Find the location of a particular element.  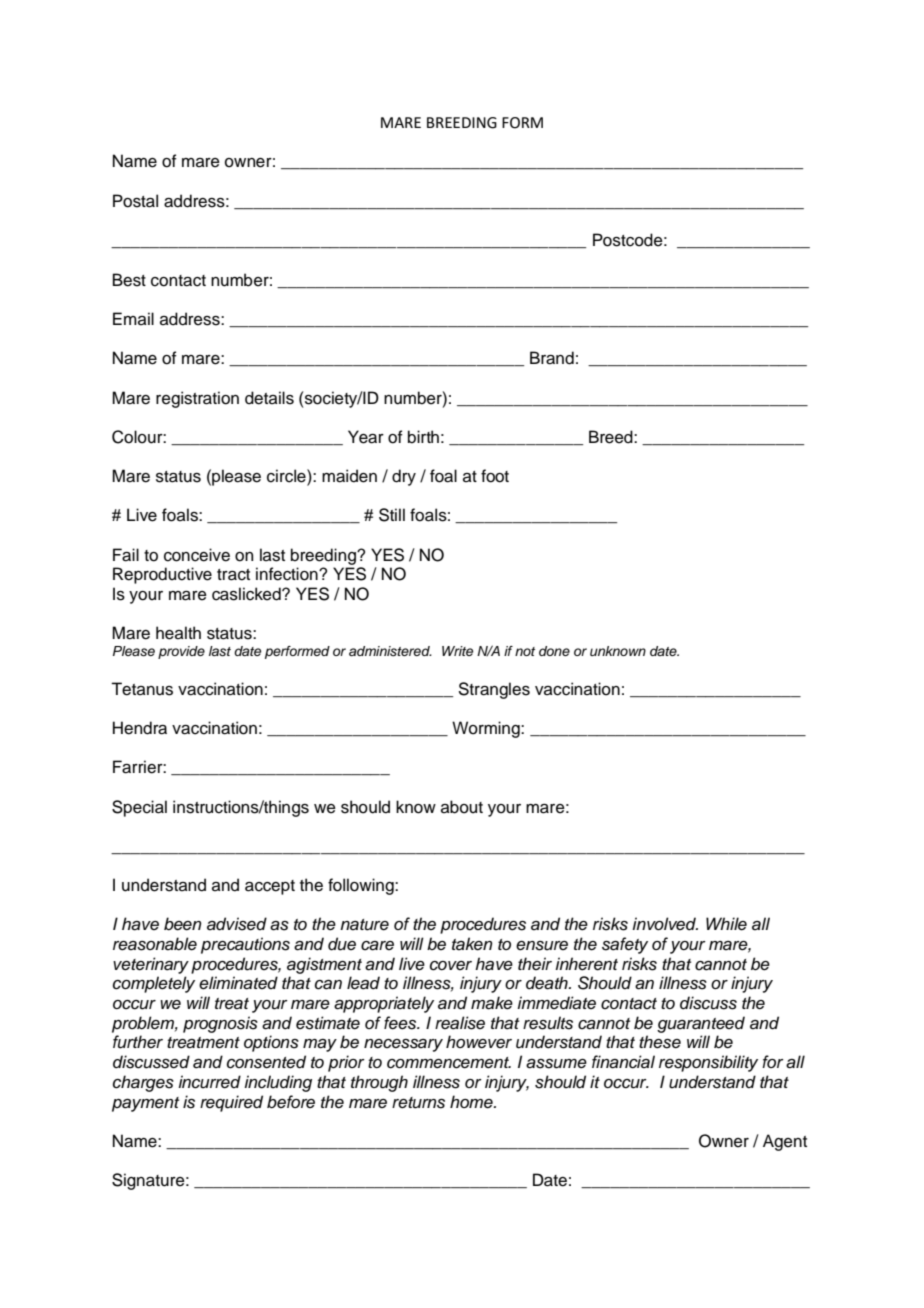

Still is located at coordinates (392, 515).
